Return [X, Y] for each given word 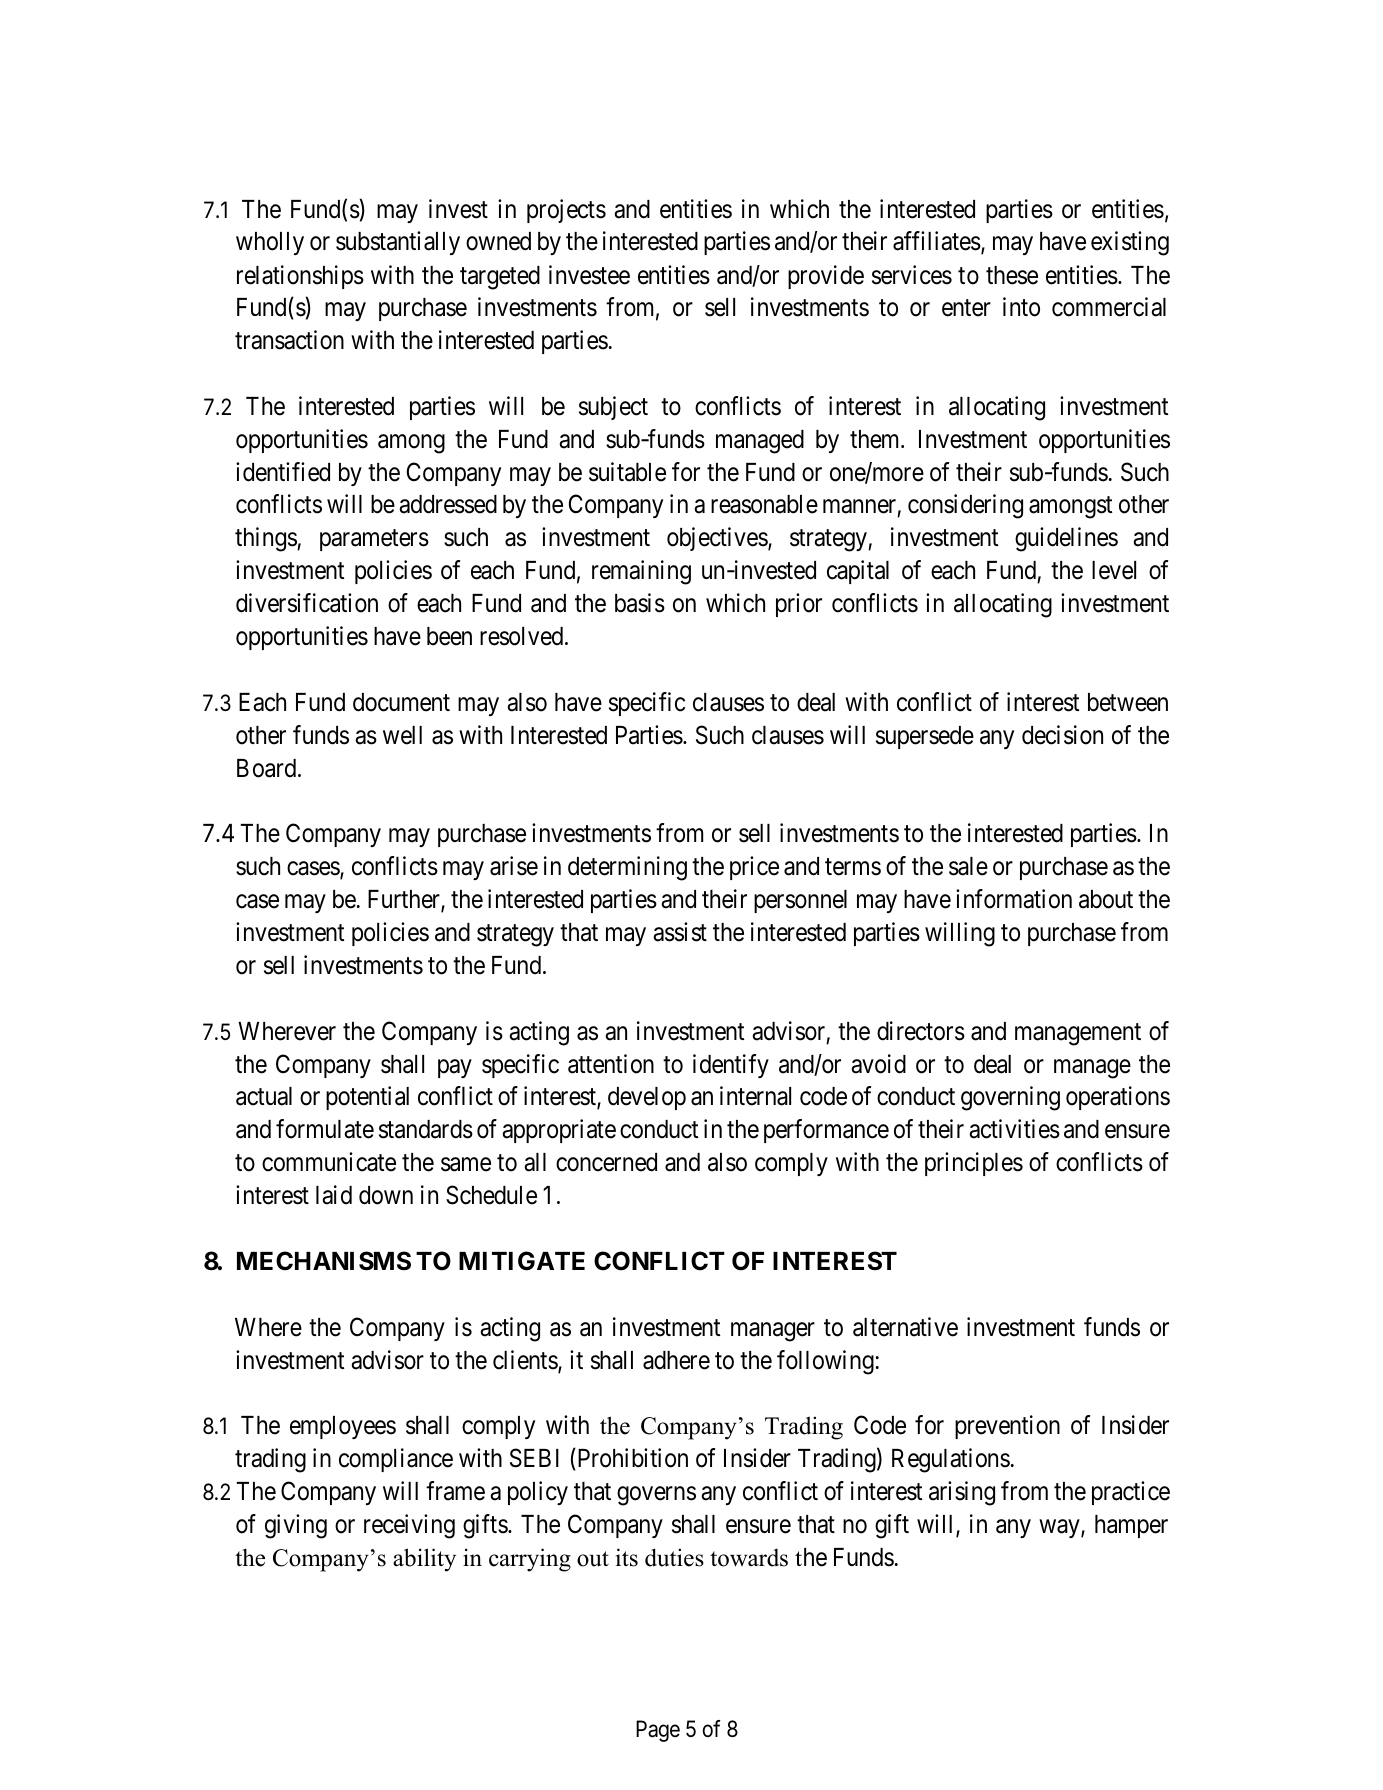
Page [658, 1731]
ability [424, 1560]
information [1014, 899]
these [1012, 275]
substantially [398, 243]
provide [826, 277]
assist [680, 932]
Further [405, 900]
